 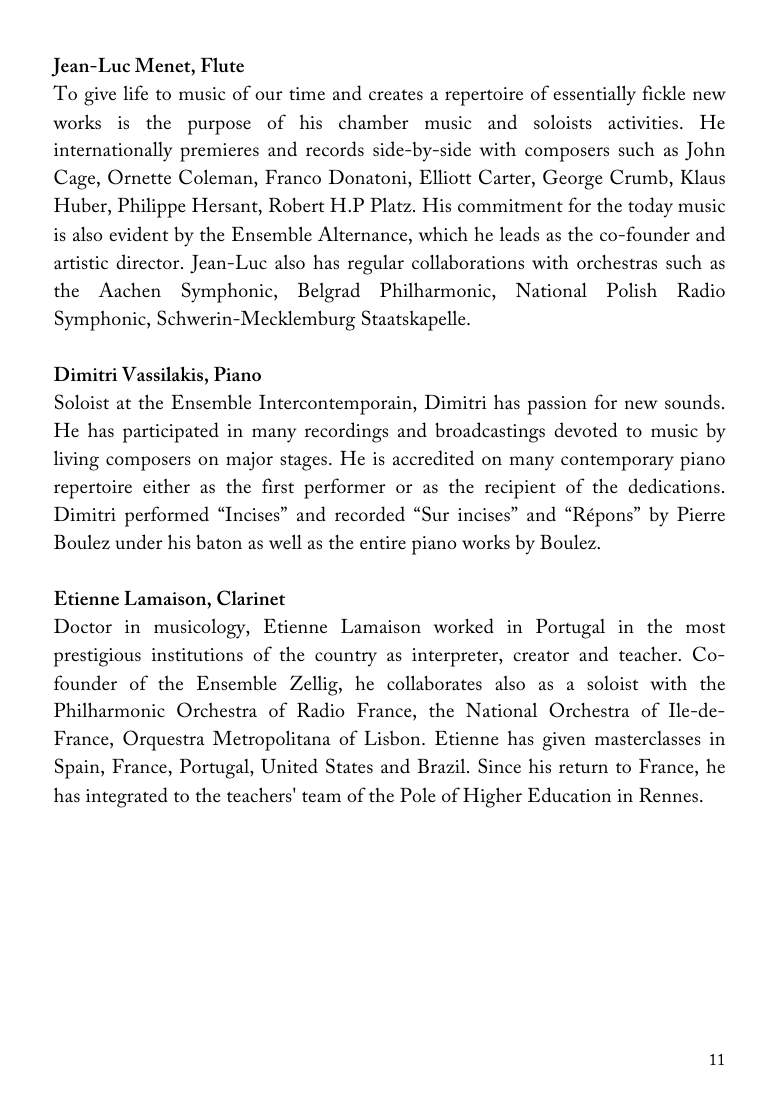 What do you see at coordinates (167, 516) in the page?
I see `performed` at bounding box center [167, 516].
